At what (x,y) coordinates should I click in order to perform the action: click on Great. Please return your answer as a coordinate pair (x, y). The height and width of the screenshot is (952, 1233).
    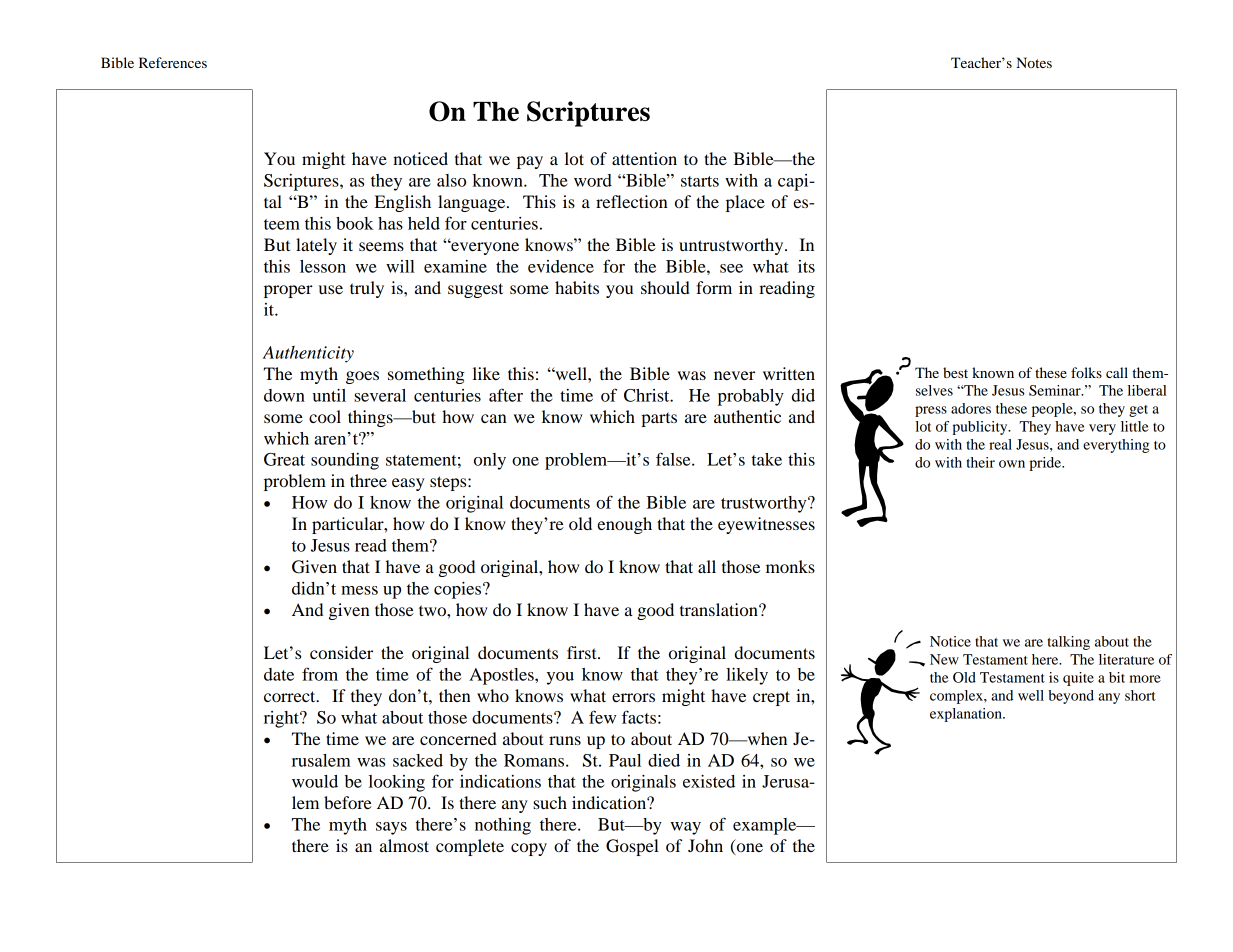
    Looking at the image, I should click on (284, 459).
